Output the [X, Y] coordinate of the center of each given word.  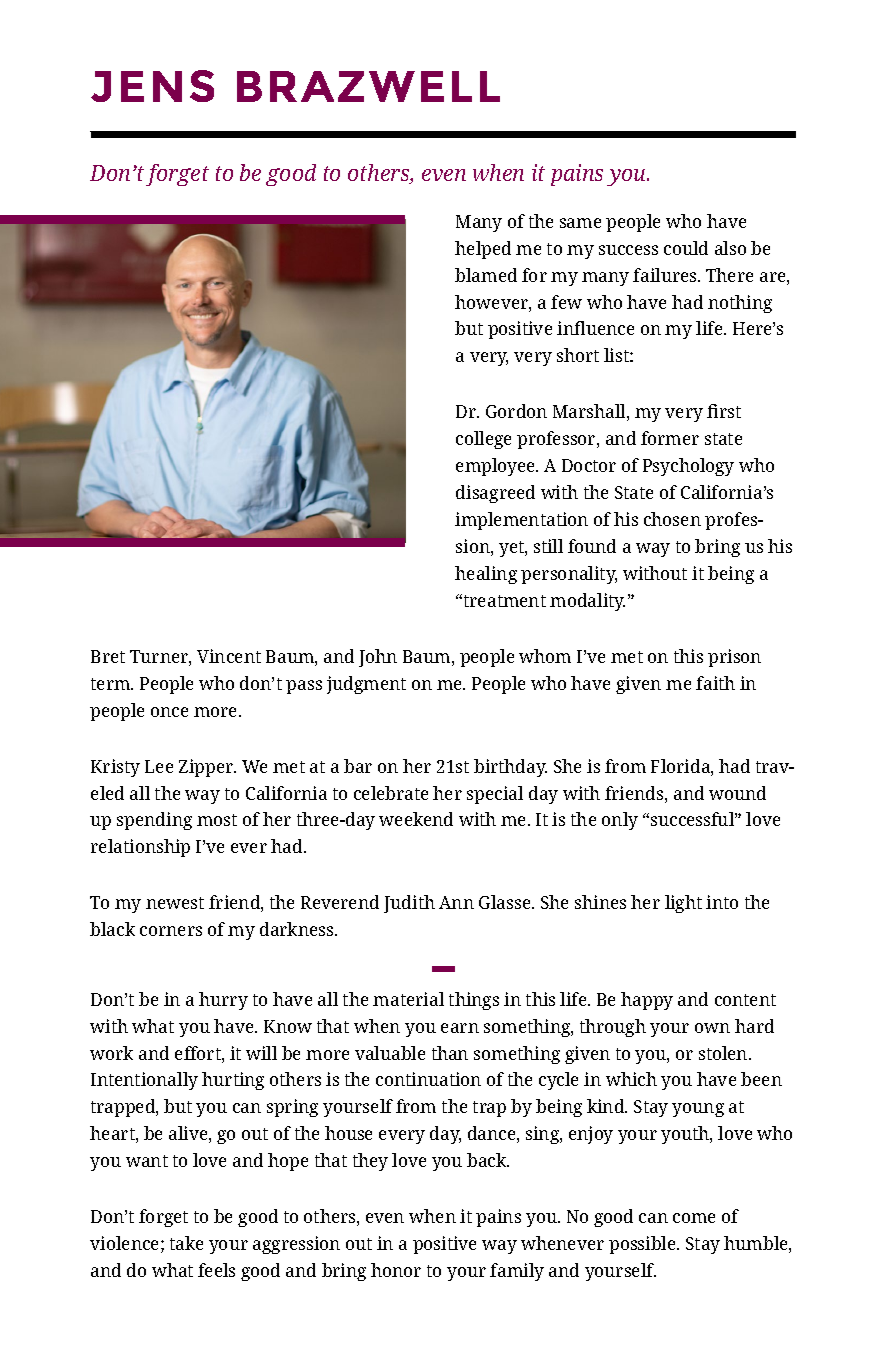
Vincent [229, 656]
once [169, 712]
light [683, 904]
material [408, 999]
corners [171, 931]
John [378, 658]
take [186, 1243]
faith [715, 683]
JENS [152, 86]
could [686, 248]
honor [396, 1270]
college [483, 440]
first [724, 411]
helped [483, 250]
